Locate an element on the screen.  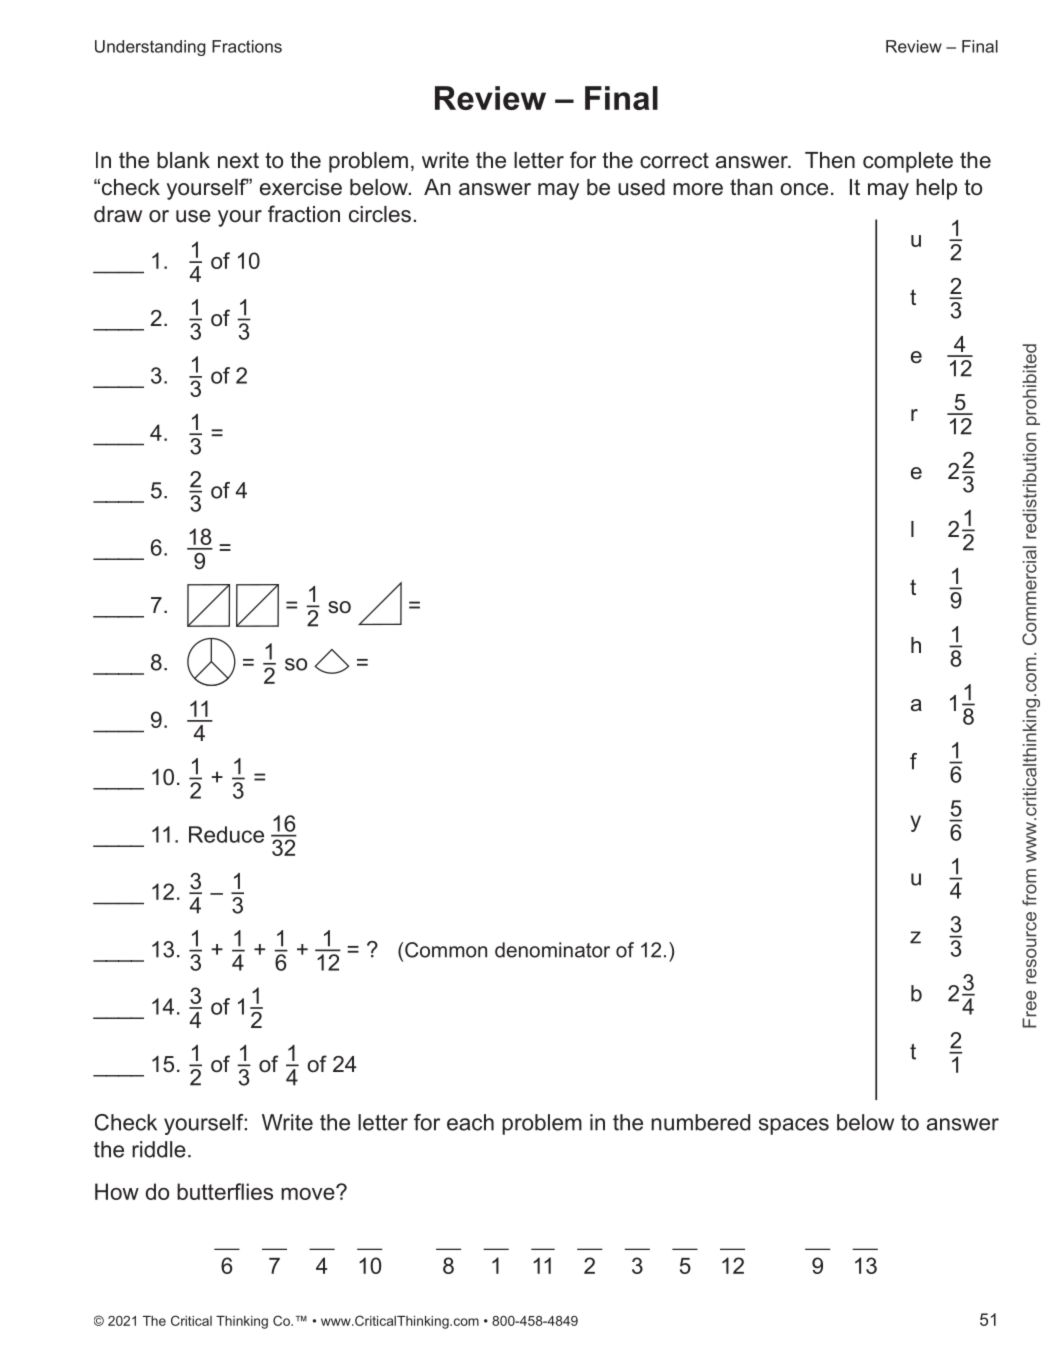
Then is located at coordinates (830, 160).
